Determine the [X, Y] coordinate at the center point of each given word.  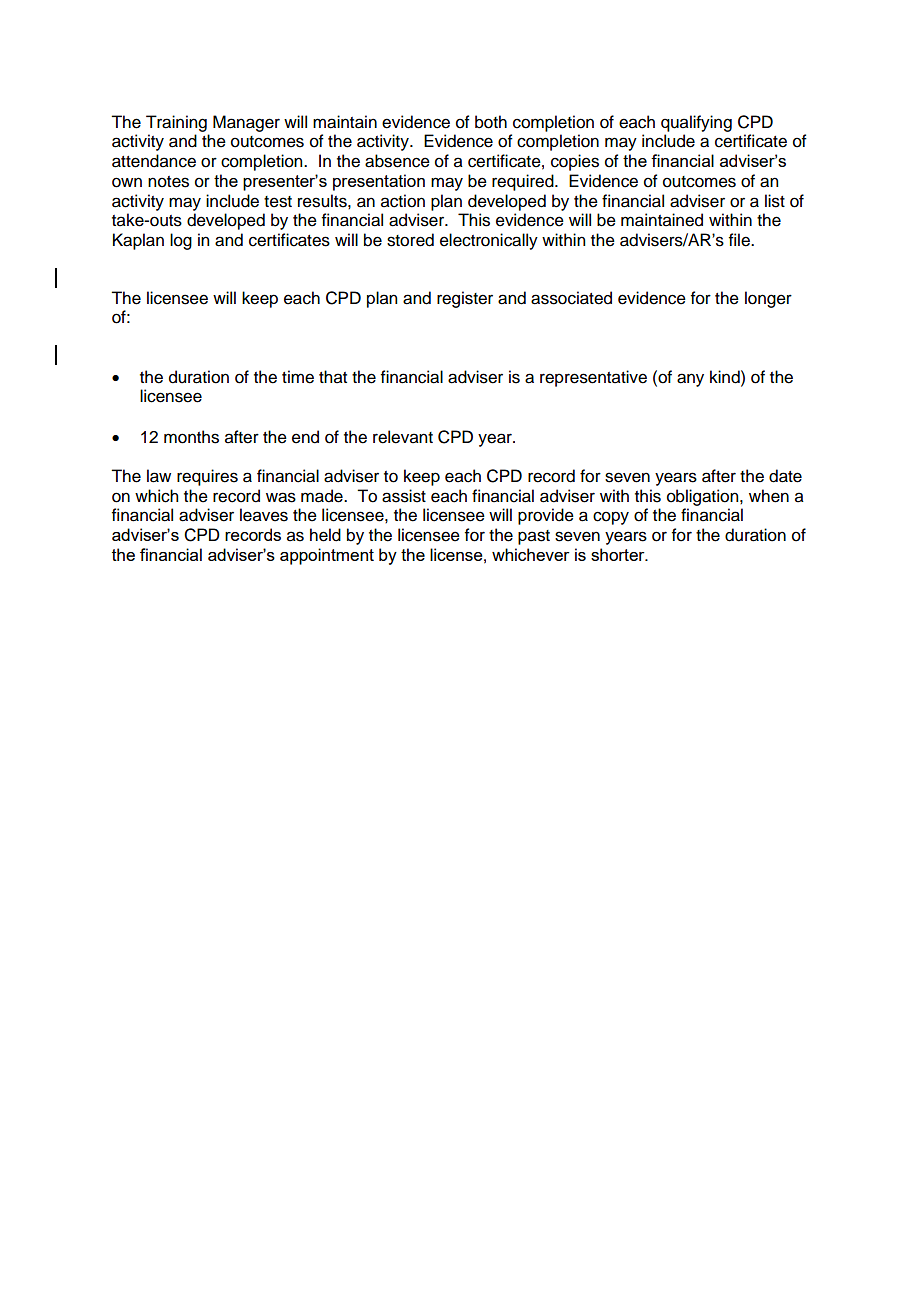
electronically [489, 241]
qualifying [696, 123]
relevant [403, 437]
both [491, 122]
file [740, 240]
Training [176, 123]
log [181, 241]
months [191, 437]
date [785, 476]
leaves [264, 515]
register [465, 299]
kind [726, 377]
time [298, 377]
